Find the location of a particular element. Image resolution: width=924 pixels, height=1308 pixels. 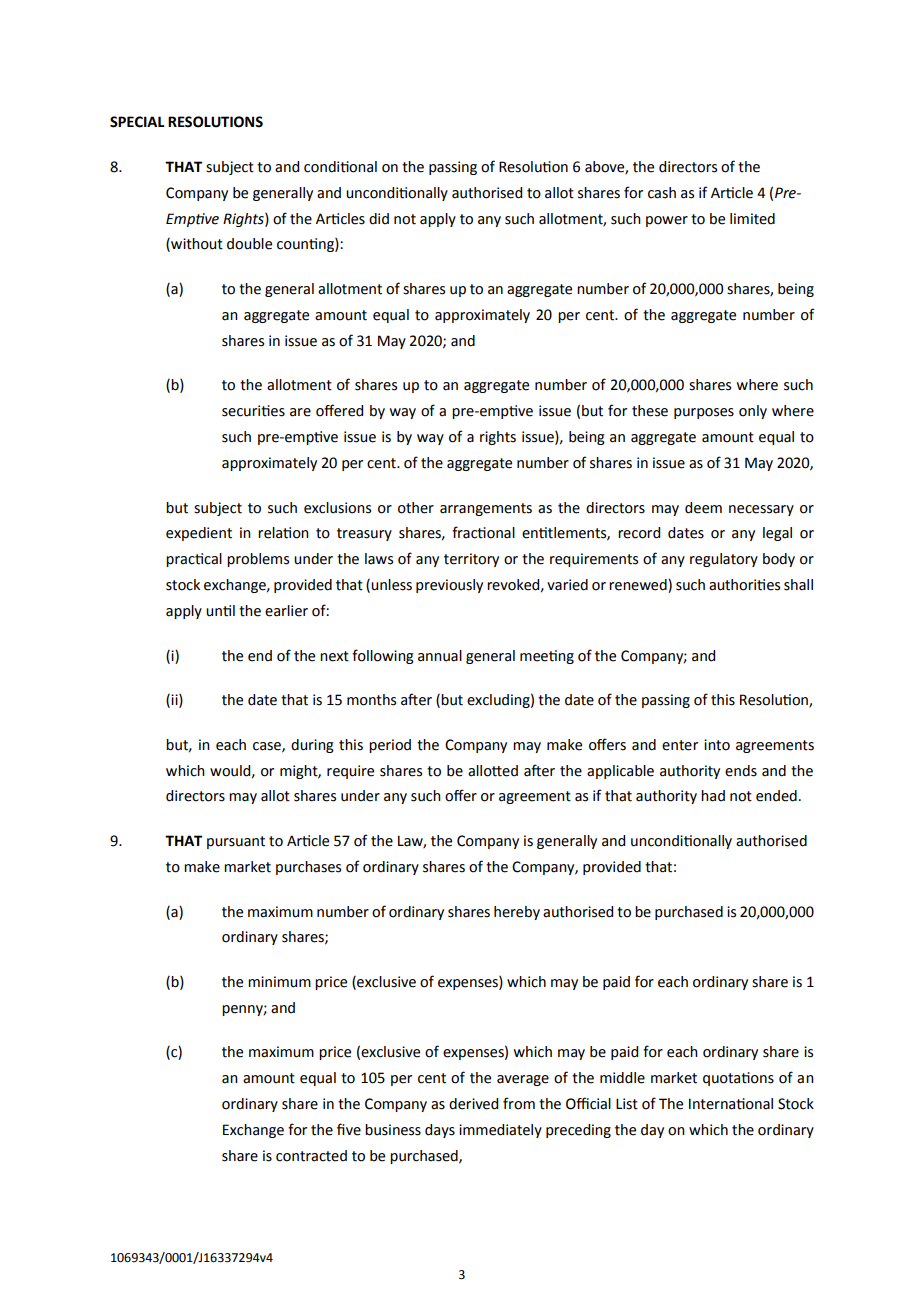

expedient is located at coordinates (199, 534).
